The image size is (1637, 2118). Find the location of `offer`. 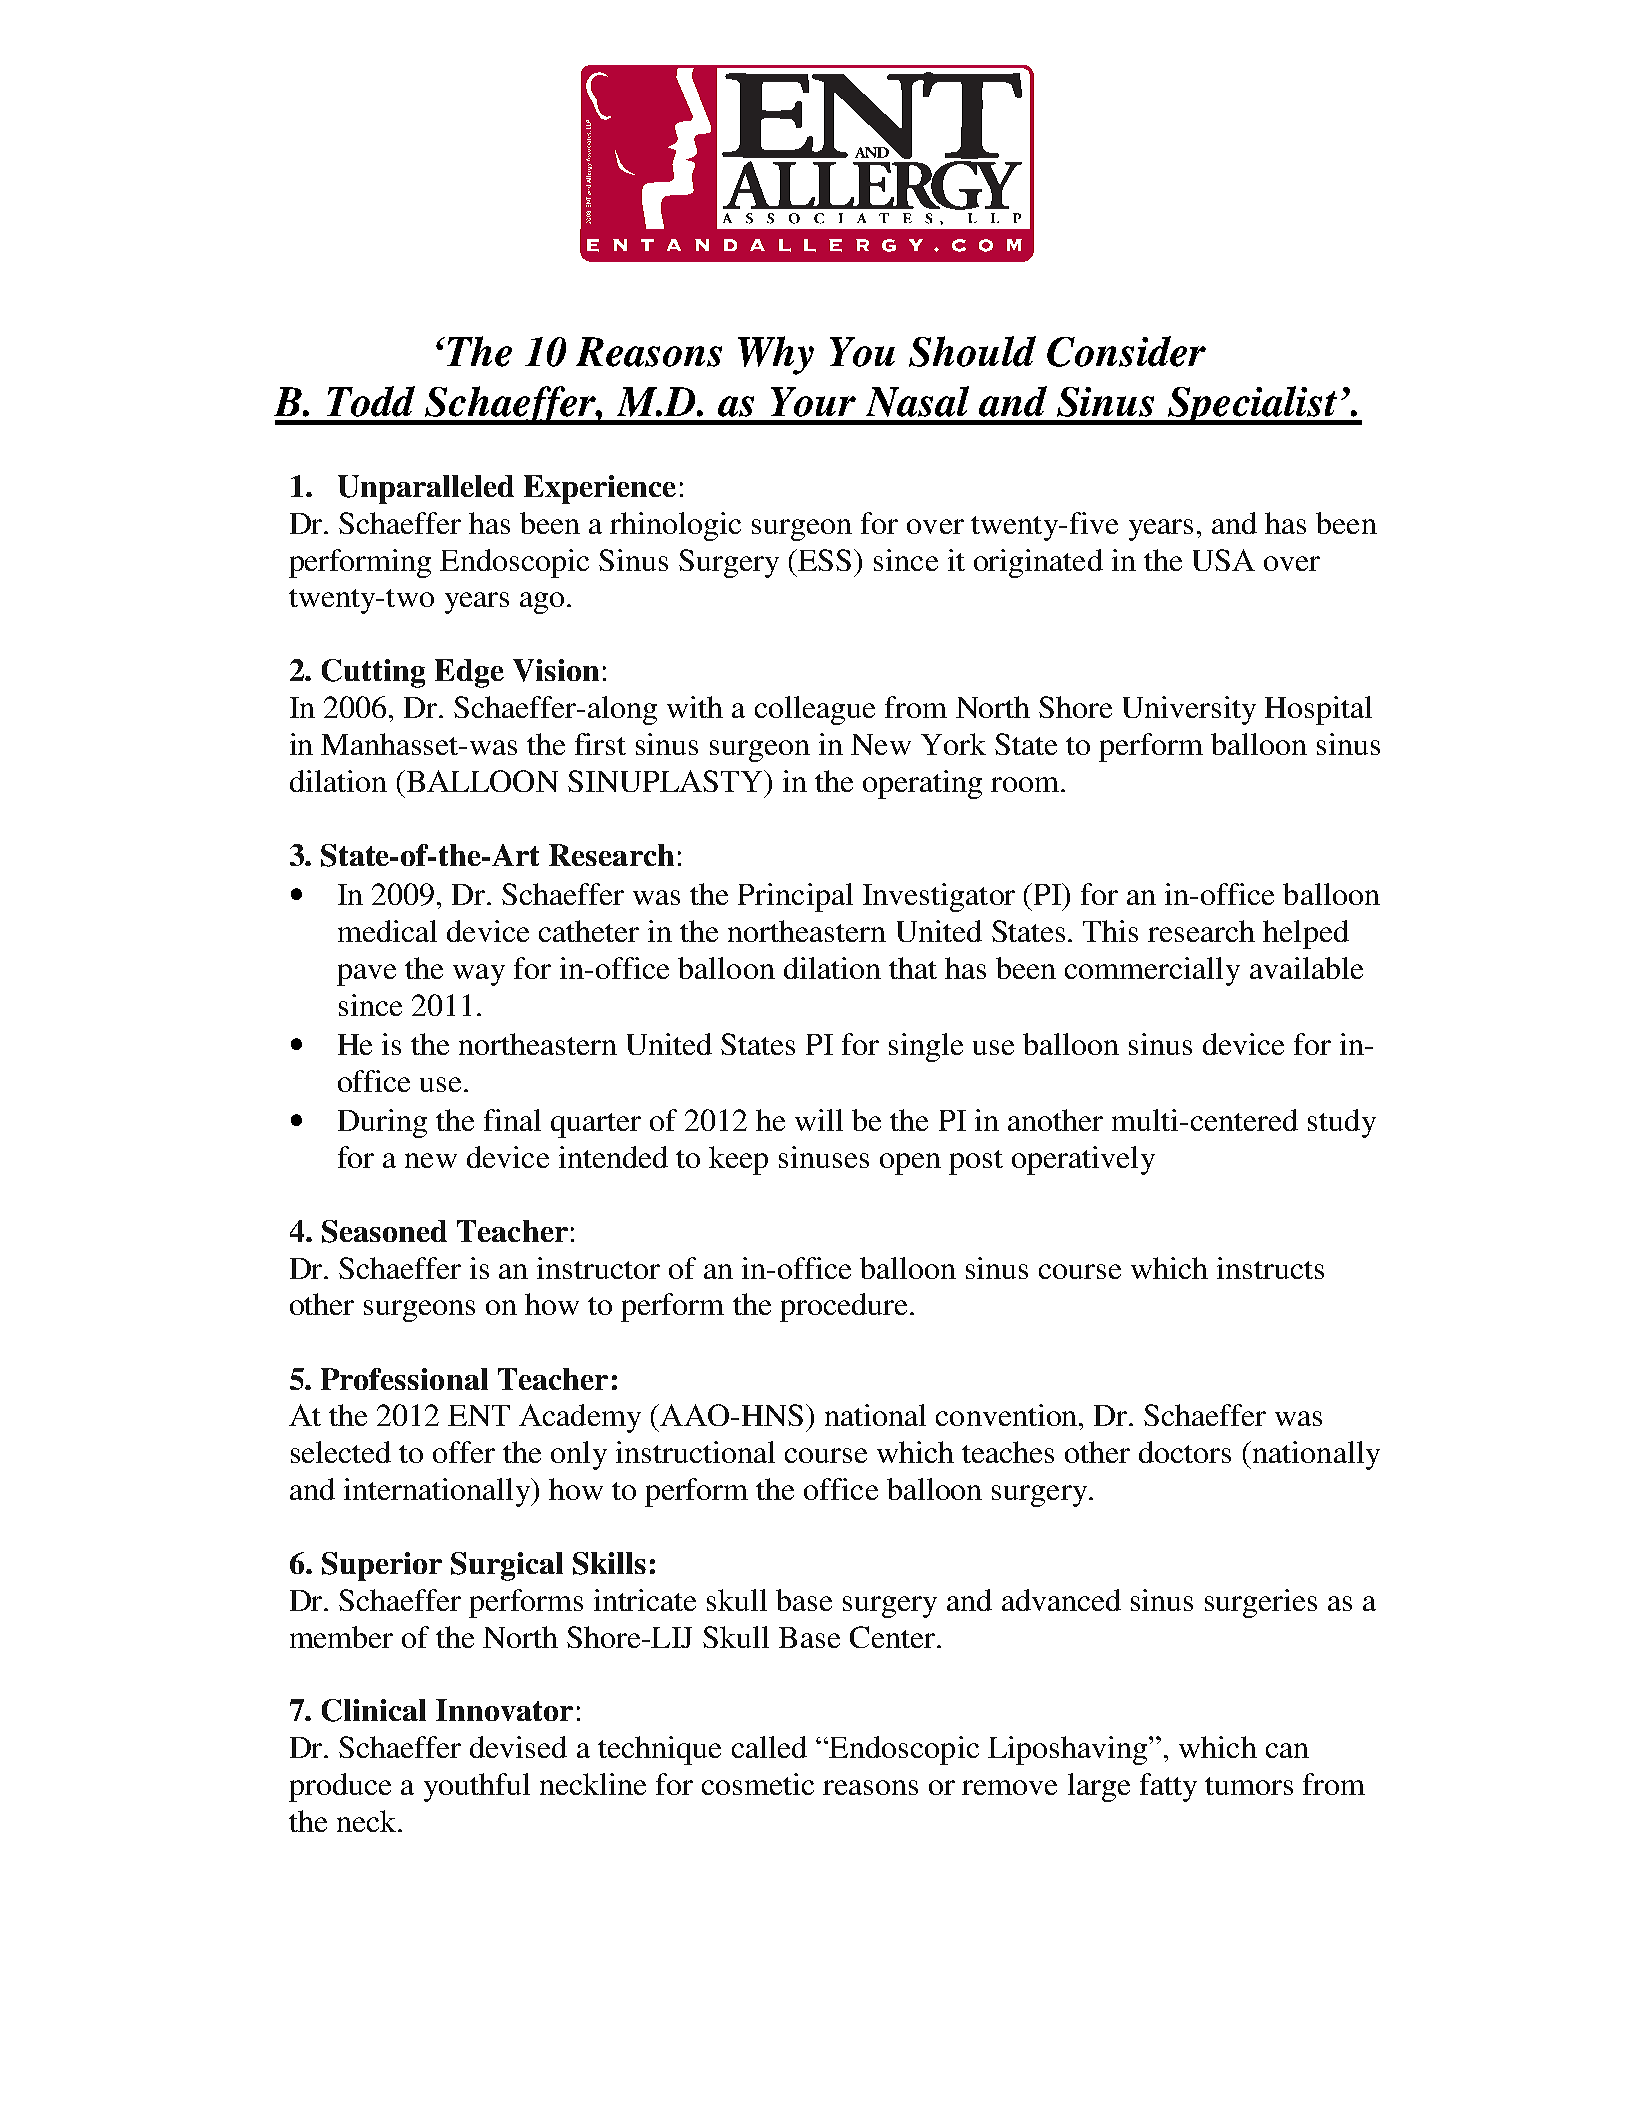

offer is located at coordinates (464, 1452).
